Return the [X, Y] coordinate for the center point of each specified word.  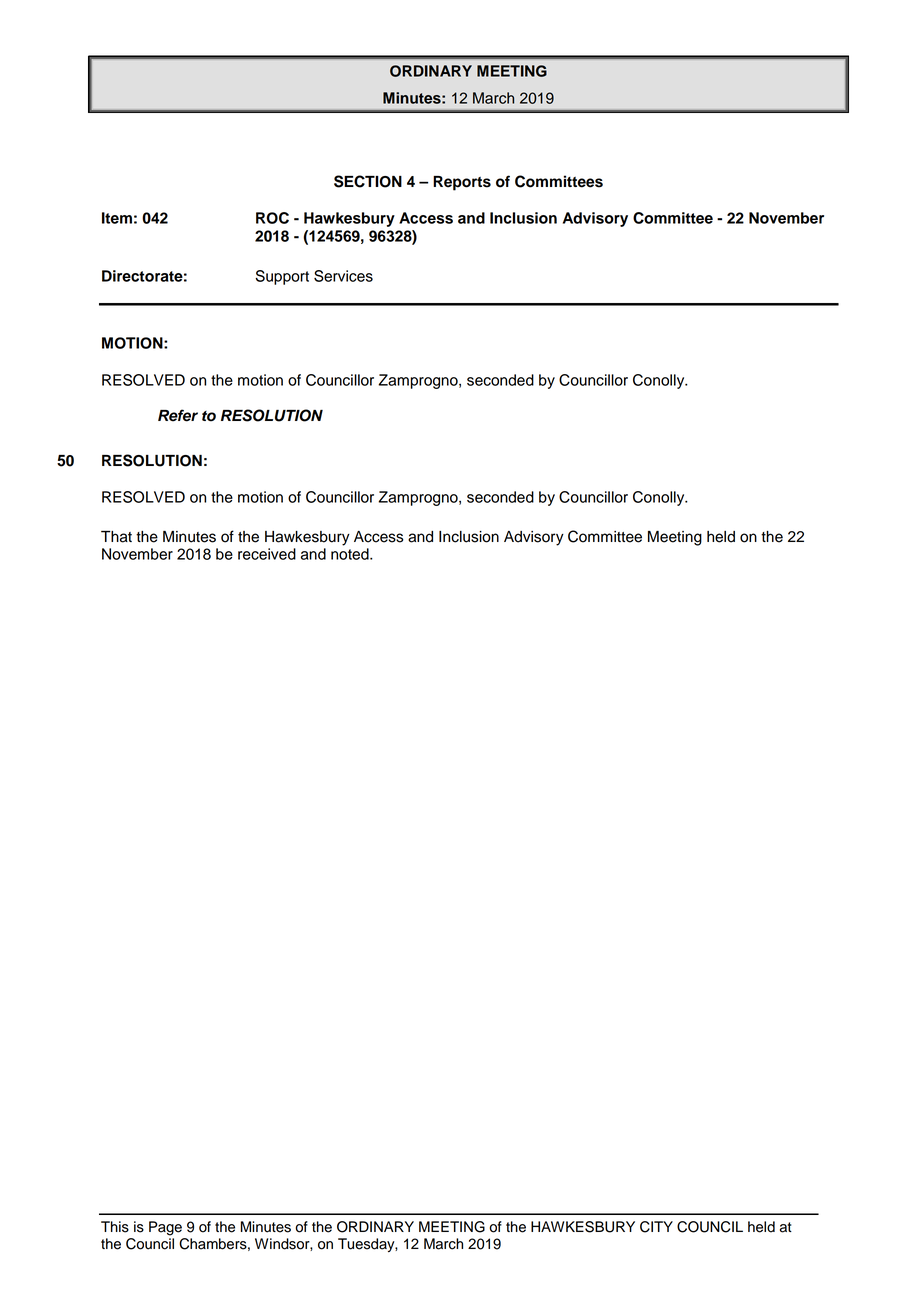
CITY [656, 1227]
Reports [462, 183]
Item [117, 218]
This [115, 1227]
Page [165, 1228]
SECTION [368, 181]
